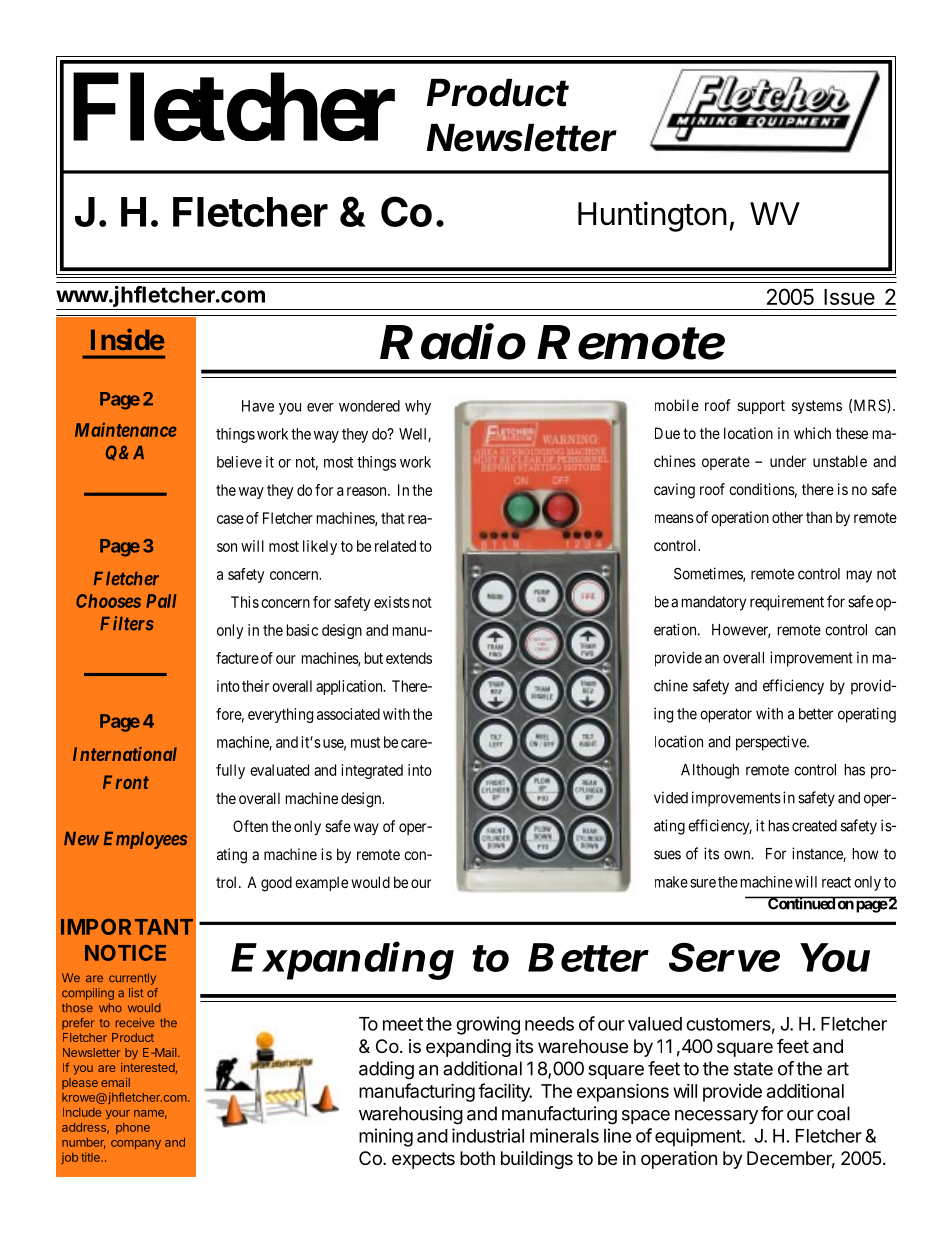 The image size is (952, 1233). Describe the element at coordinates (255, 686) in the screenshot. I see `their` at that location.
